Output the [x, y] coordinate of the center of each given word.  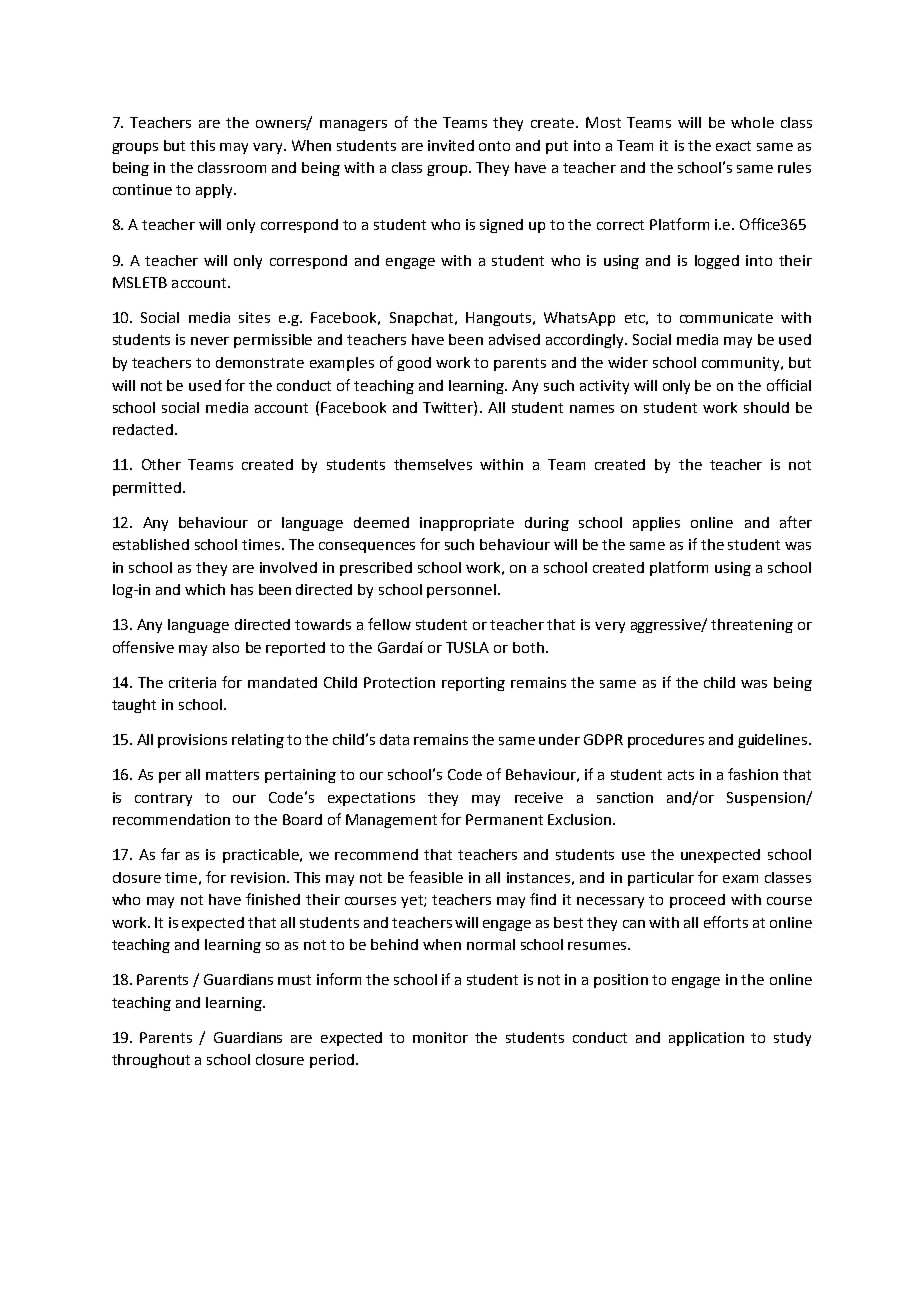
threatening [752, 626]
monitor [440, 1037]
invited [451, 145]
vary [269, 148]
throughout [151, 1061]
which [205, 589]
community [742, 364]
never [210, 341]
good [414, 364]
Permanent [504, 819]
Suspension [767, 799]
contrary [163, 799]
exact [733, 146]
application [706, 1039]
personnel [461, 591]
